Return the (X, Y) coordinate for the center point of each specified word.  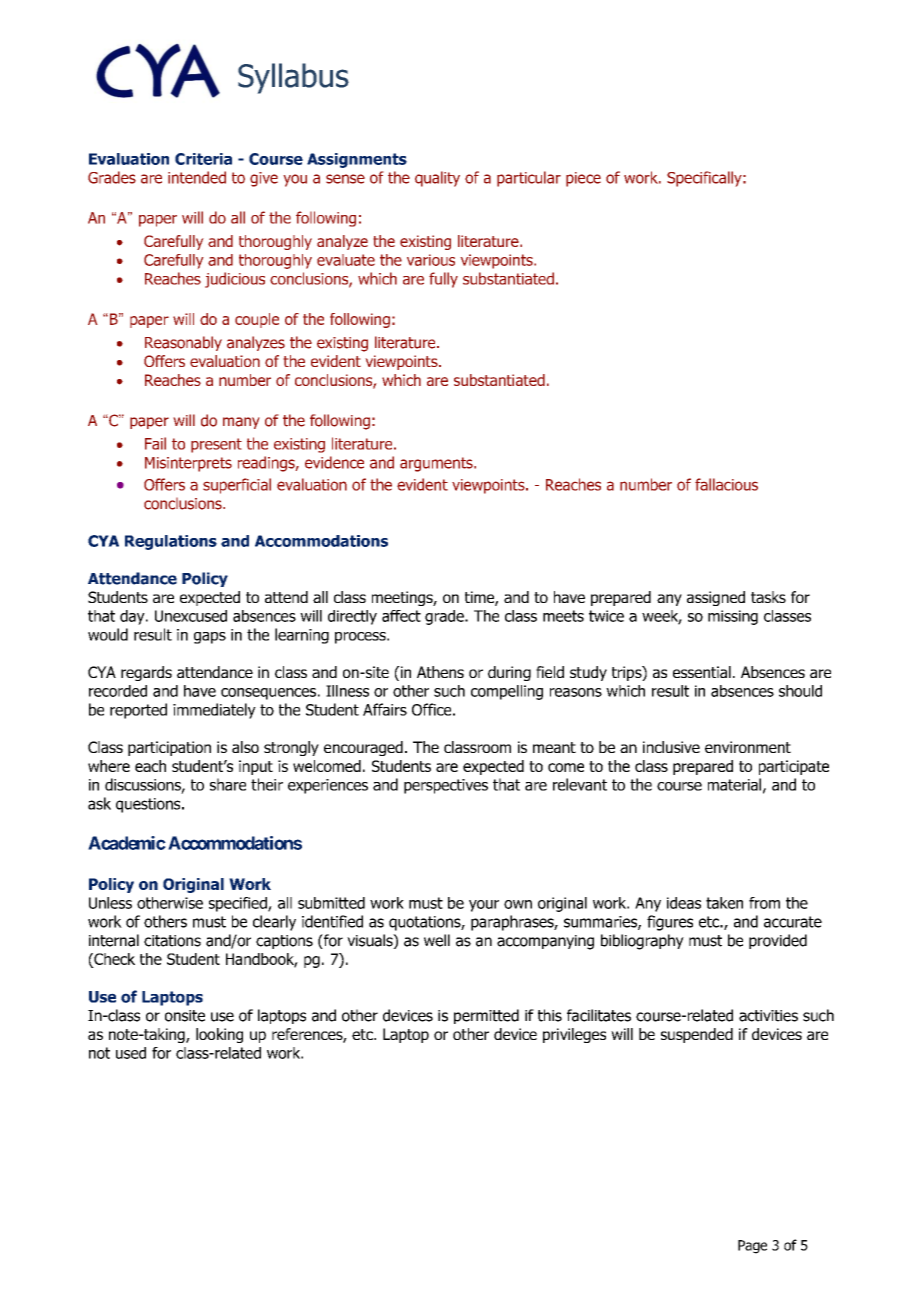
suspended (697, 1035)
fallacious (726, 484)
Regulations (171, 542)
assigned (716, 598)
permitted (486, 1016)
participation (169, 748)
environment (748, 747)
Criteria (203, 159)
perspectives (446, 786)
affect (401, 616)
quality (437, 179)
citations (172, 941)
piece (583, 179)
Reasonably (183, 343)
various (431, 260)
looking (219, 1035)
